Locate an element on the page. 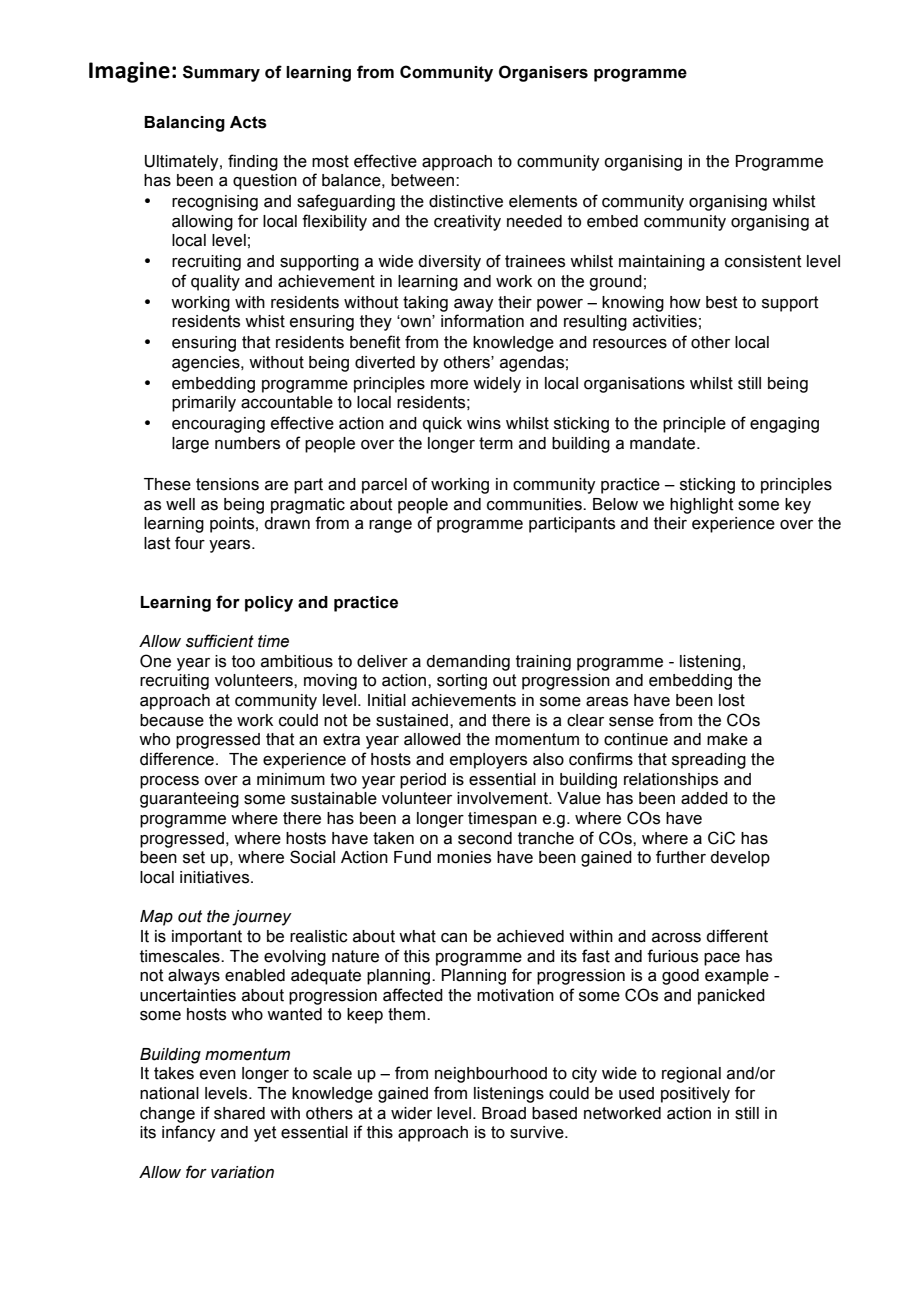  Balancing is located at coordinates (184, 124).
